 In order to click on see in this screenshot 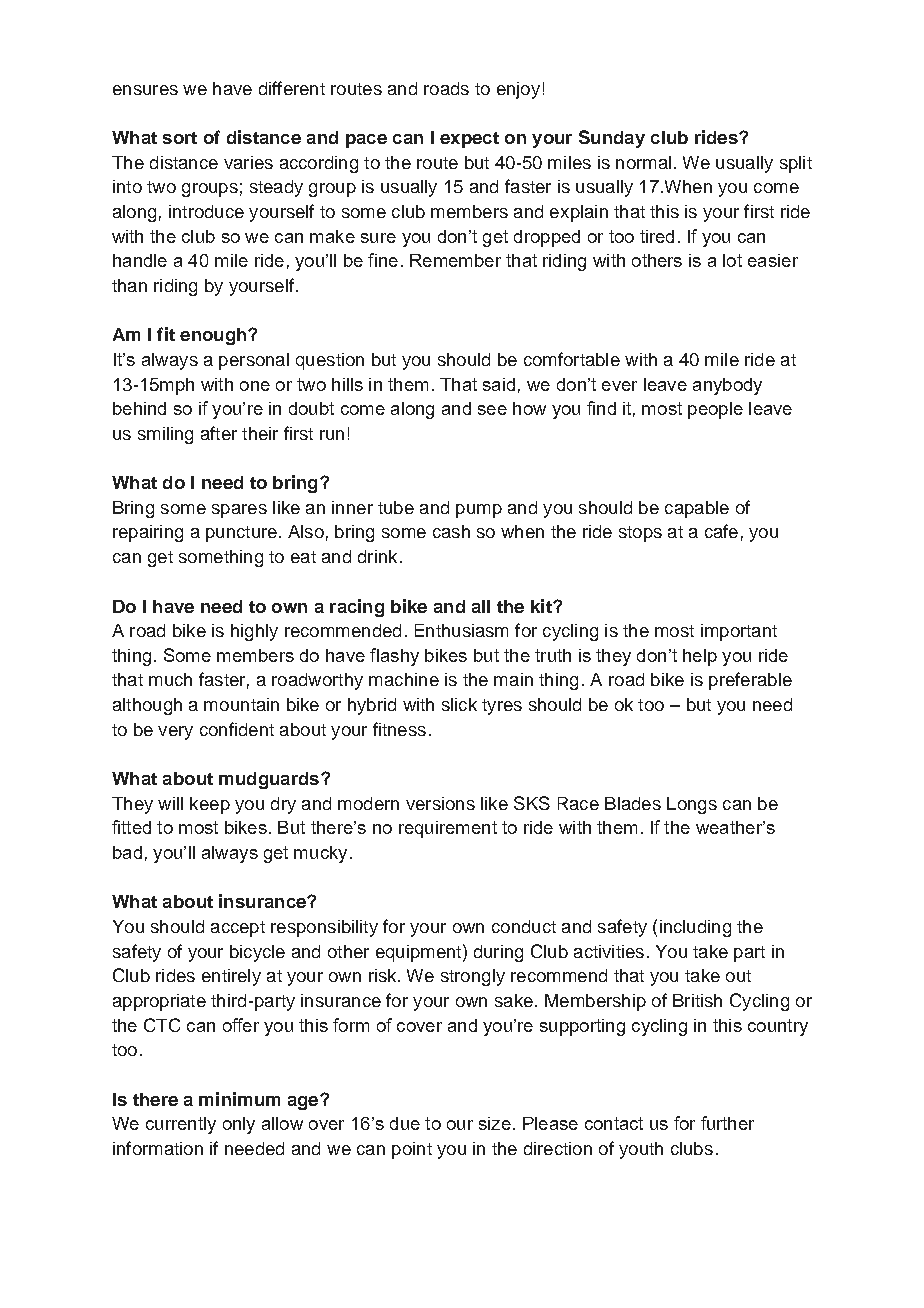, I will do `click(492, 410)`.
